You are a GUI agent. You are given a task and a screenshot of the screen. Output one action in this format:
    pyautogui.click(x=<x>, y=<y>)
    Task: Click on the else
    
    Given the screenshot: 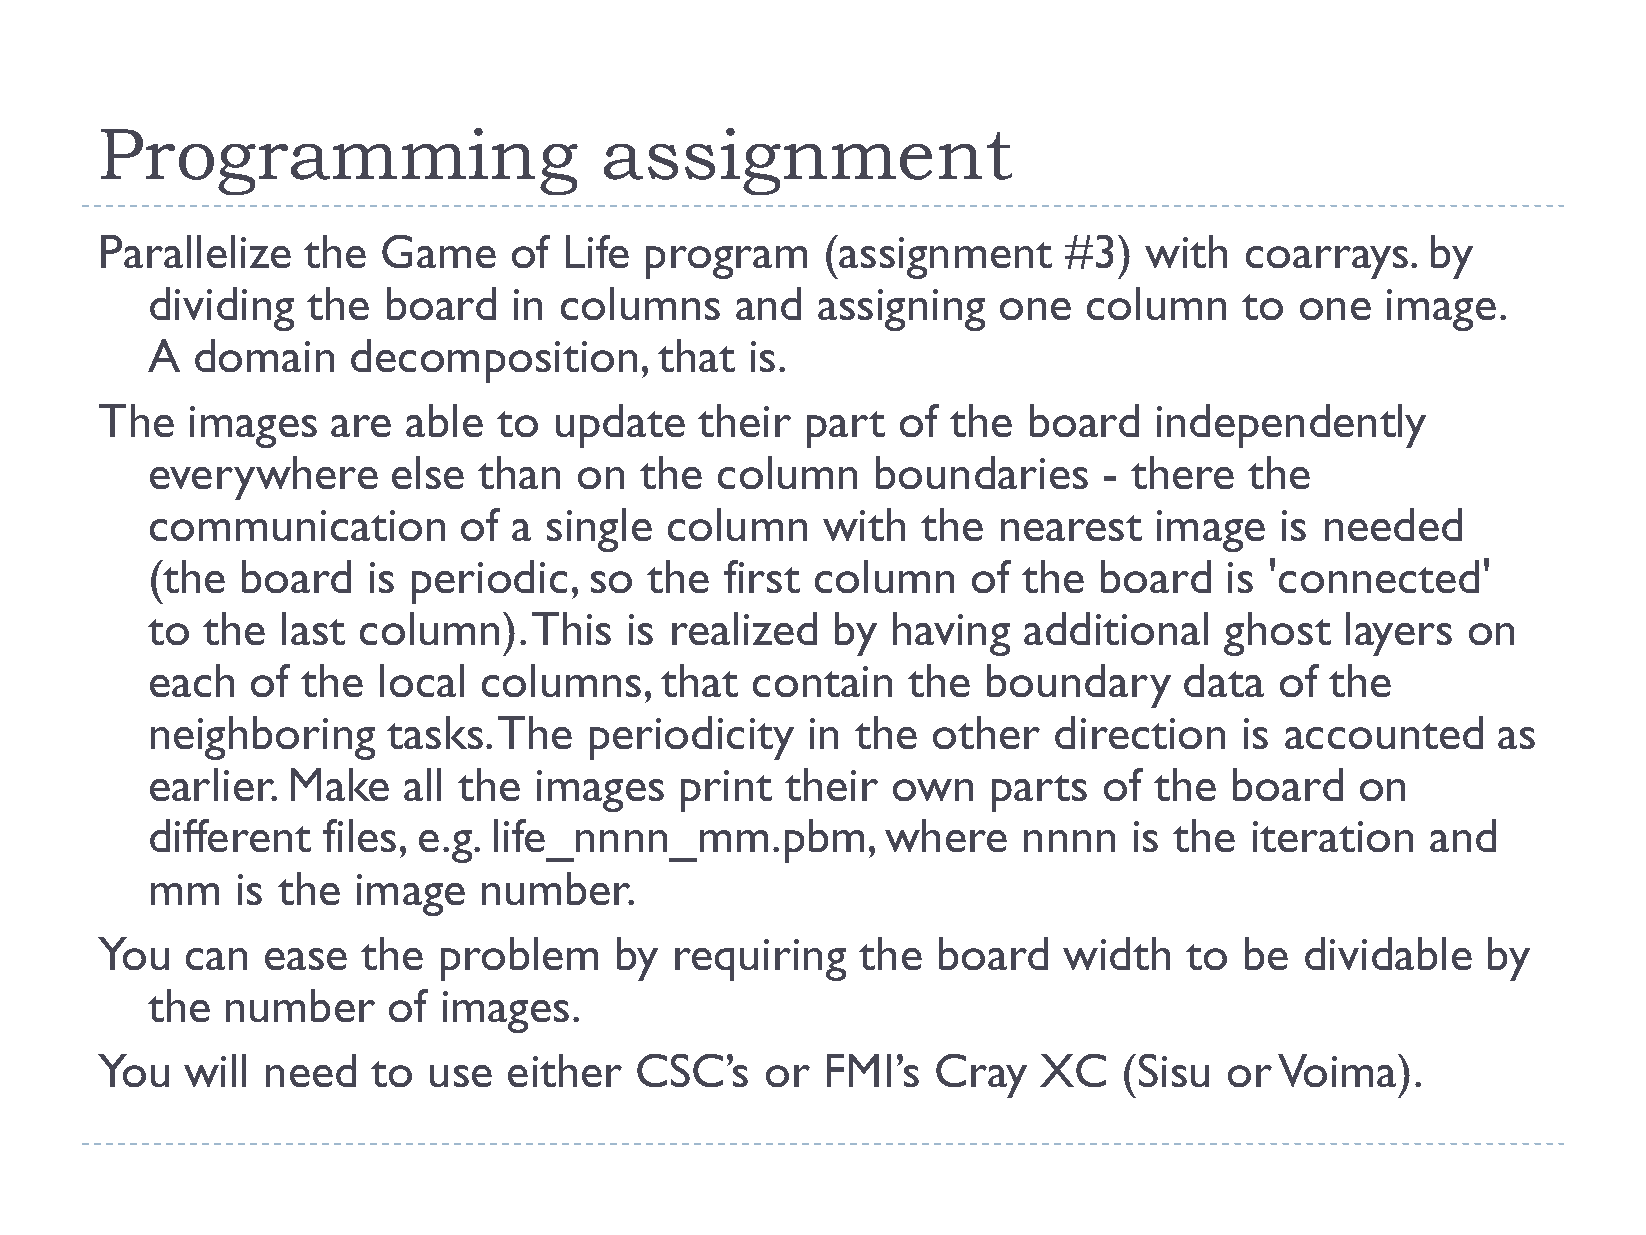 What is the action you would take?
    pyautogui.click(x=428, y=472)
